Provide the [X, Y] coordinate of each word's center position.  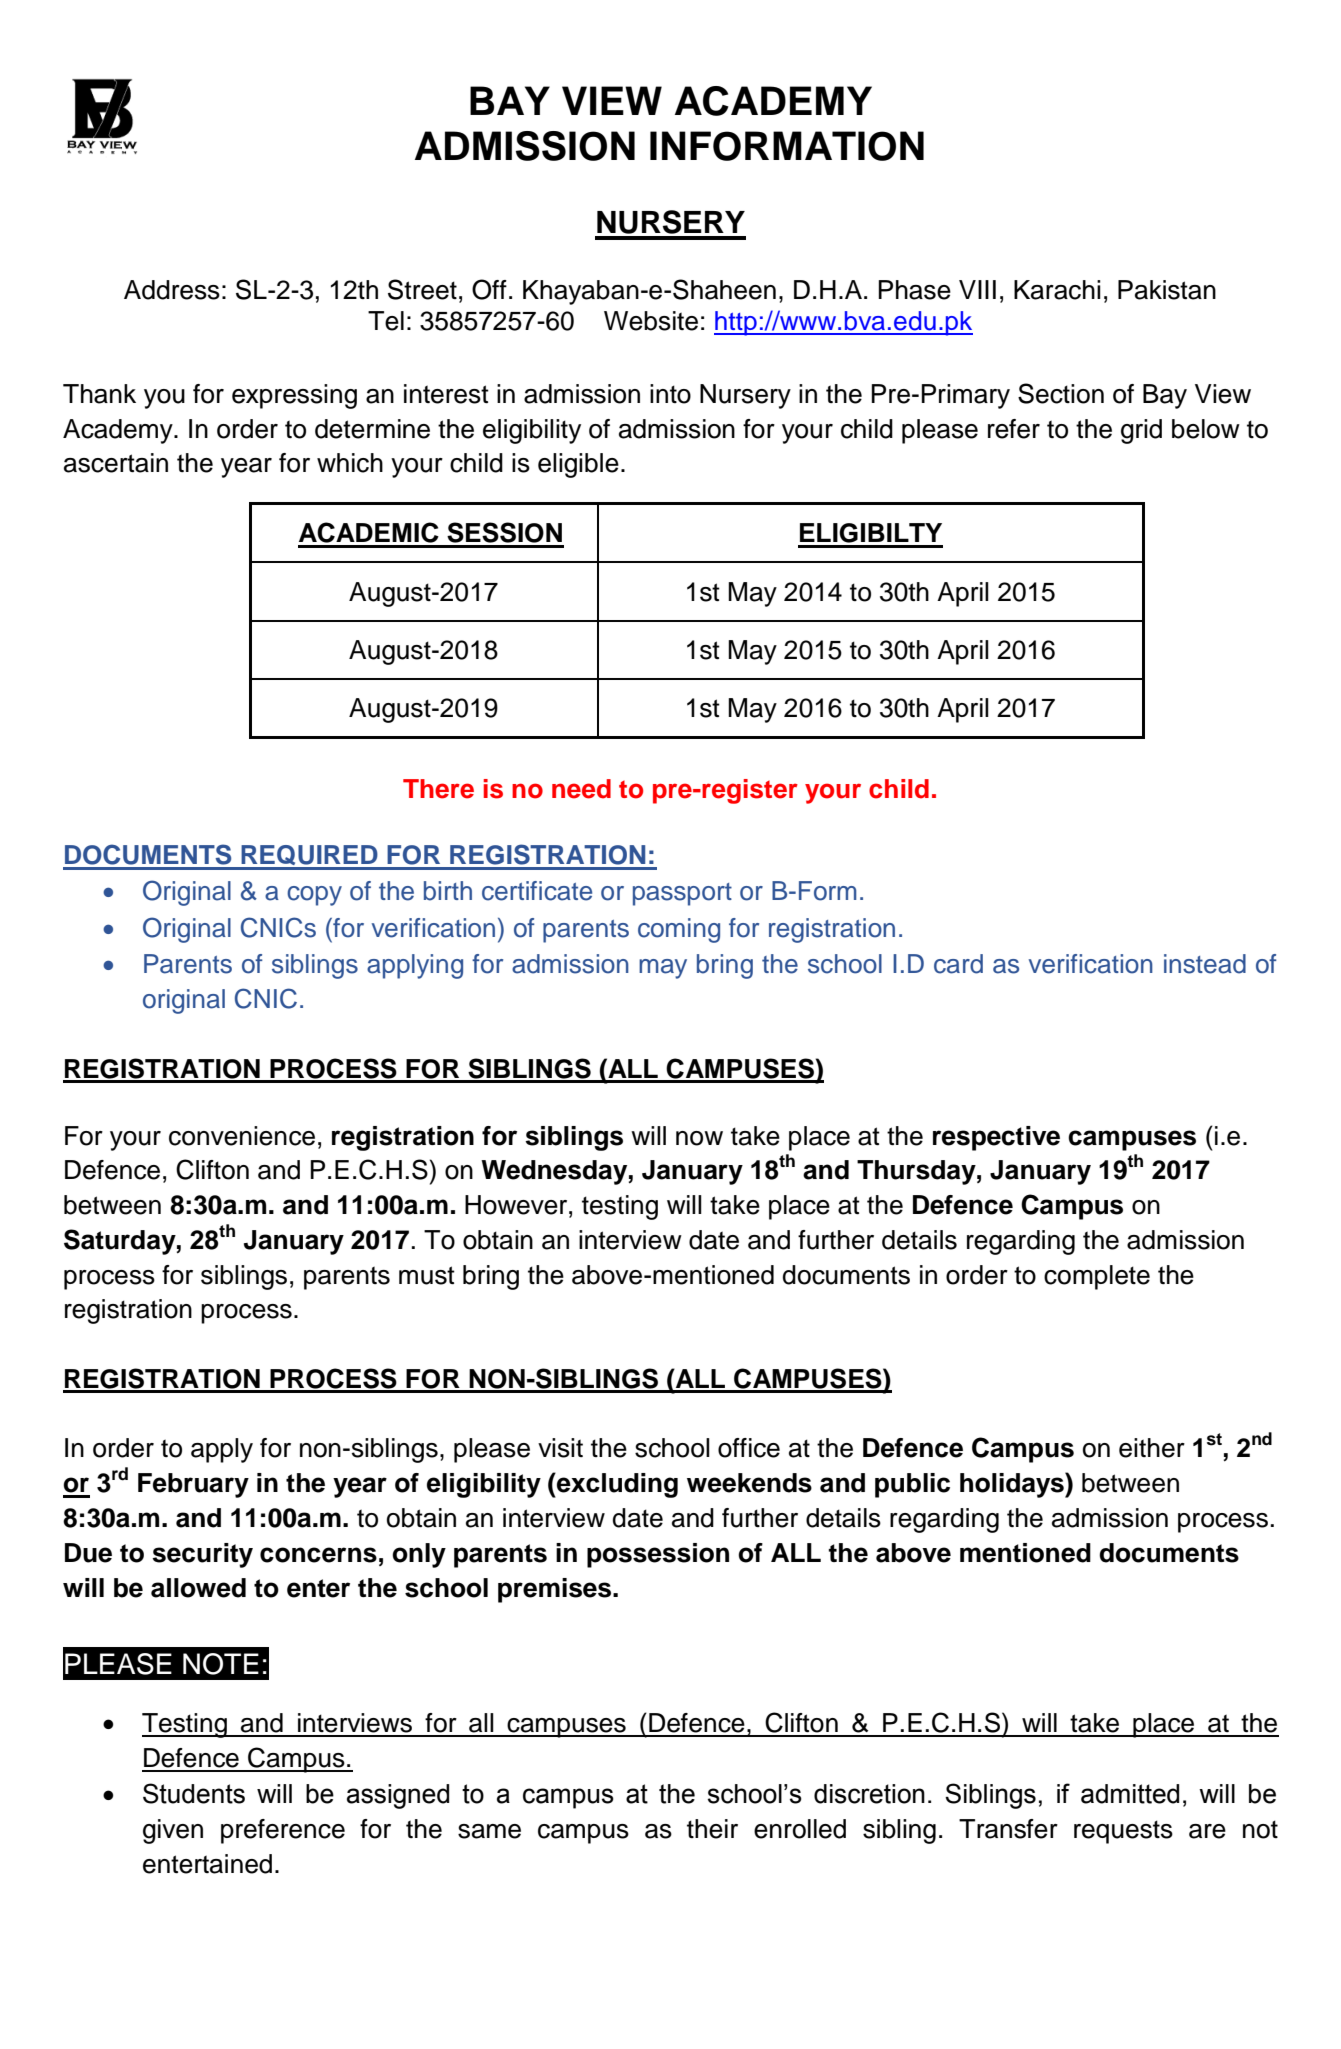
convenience [242, 1136]
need [581, 789]
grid [1141, 431]
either [1152, 1448]
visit [560, 1448]
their [712, 1829]
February [193, 1485]
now [699, 1138]
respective [996, 1138]
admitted [1130, 1794]
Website [651, 321]
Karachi [1057, 290]
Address [172, 290]
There [438, 789]
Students [194, 1793]
